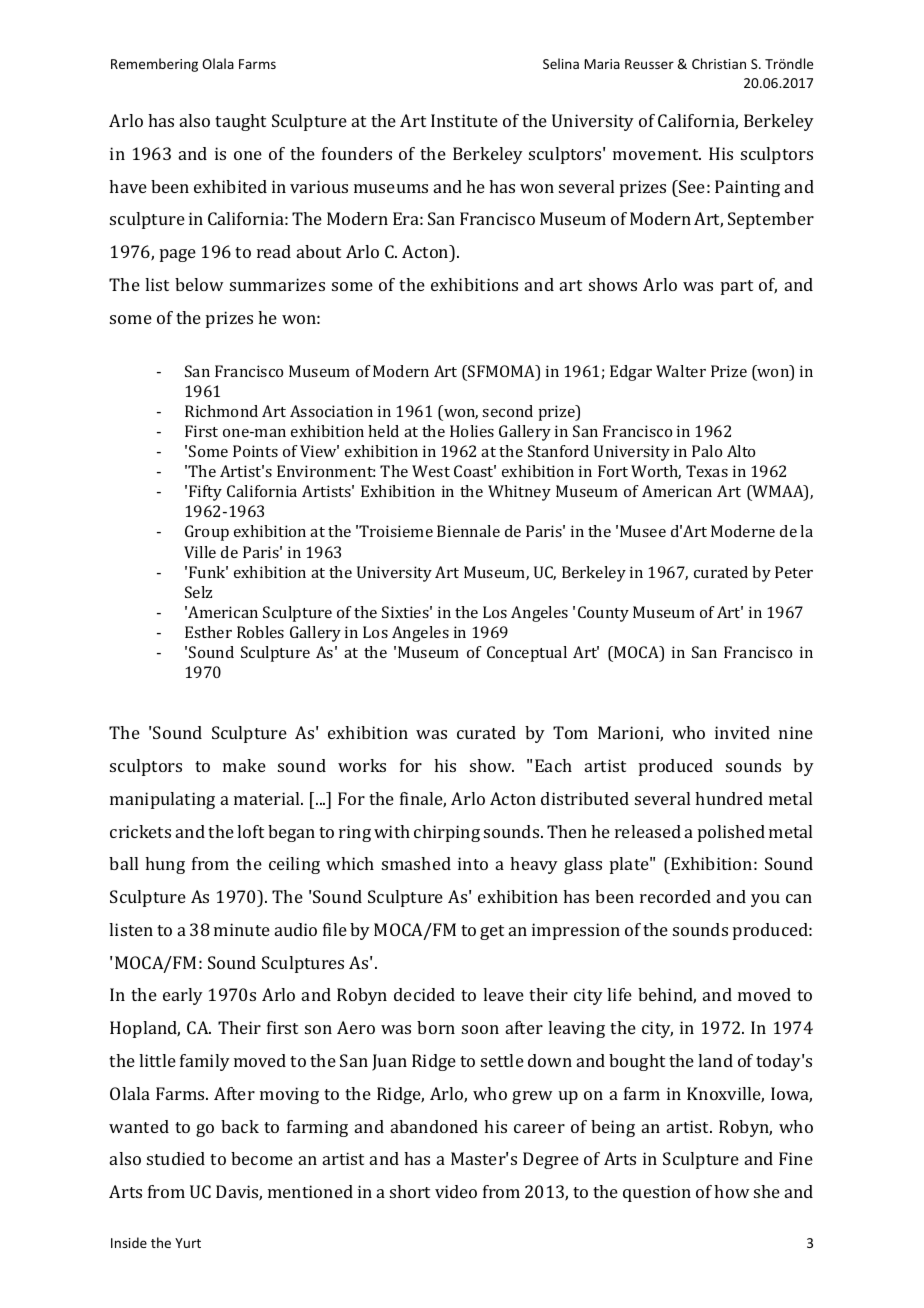 This document has height=1308, width=924. What do you see at coordinates (464, 120) in the document?
I see `Institute` at bounding box center [464, 120].
